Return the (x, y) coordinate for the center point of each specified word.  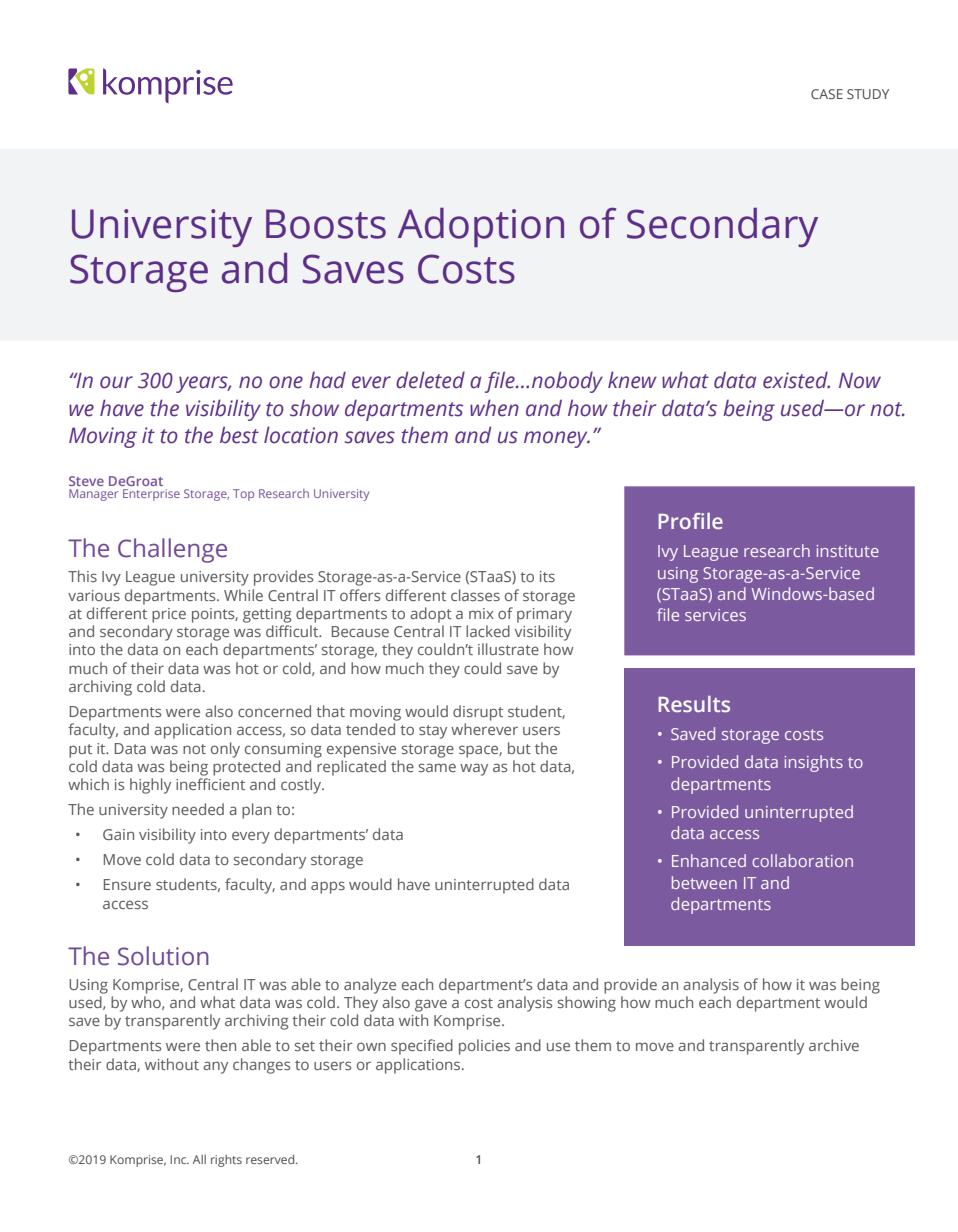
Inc (180, 1159)
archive (834, 1045)
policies (484, 1047)
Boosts (326, 224)
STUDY (868, 94)
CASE (827, 94)
